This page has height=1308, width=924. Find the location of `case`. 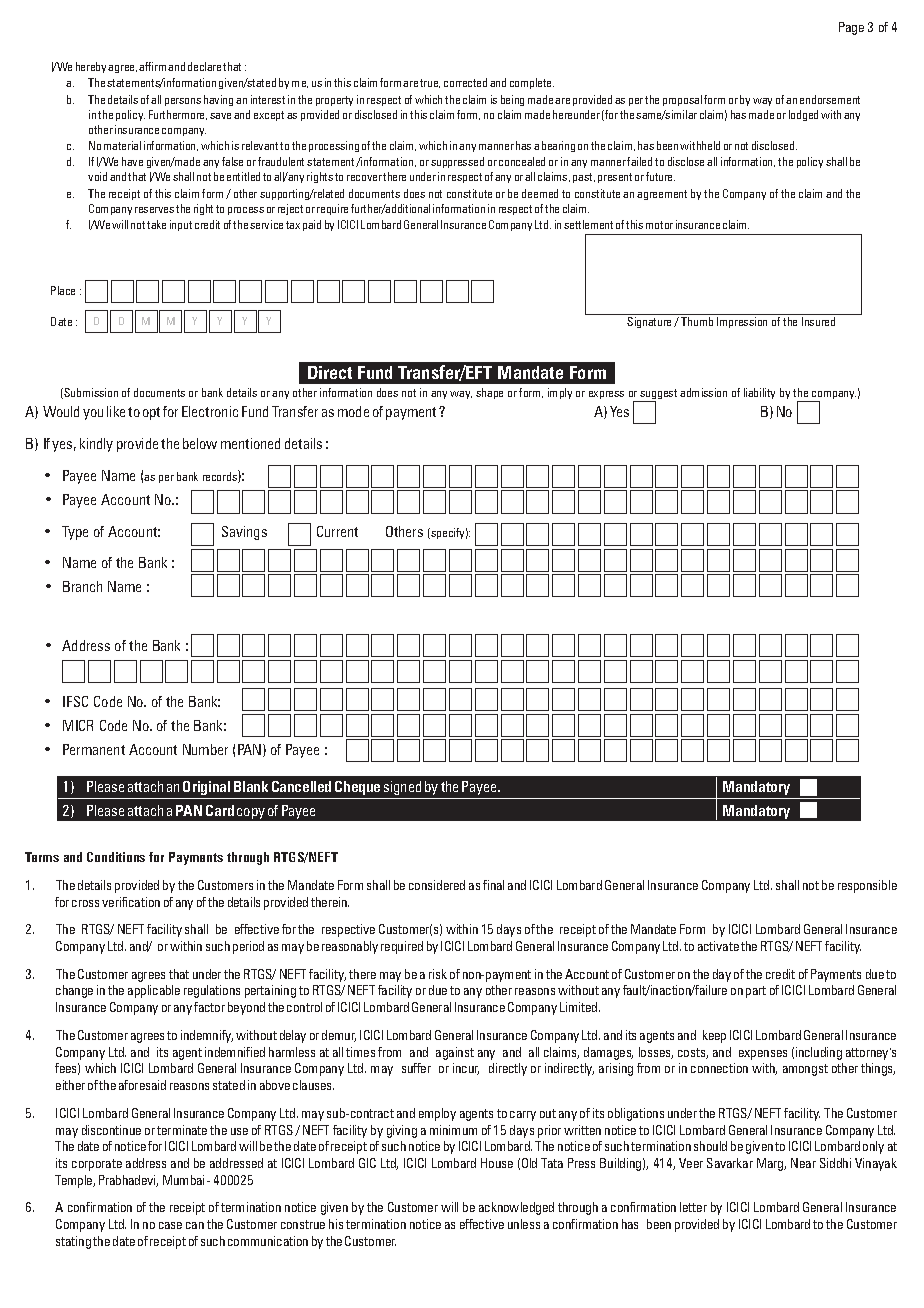

case is located at coordinates (170, 1225).
